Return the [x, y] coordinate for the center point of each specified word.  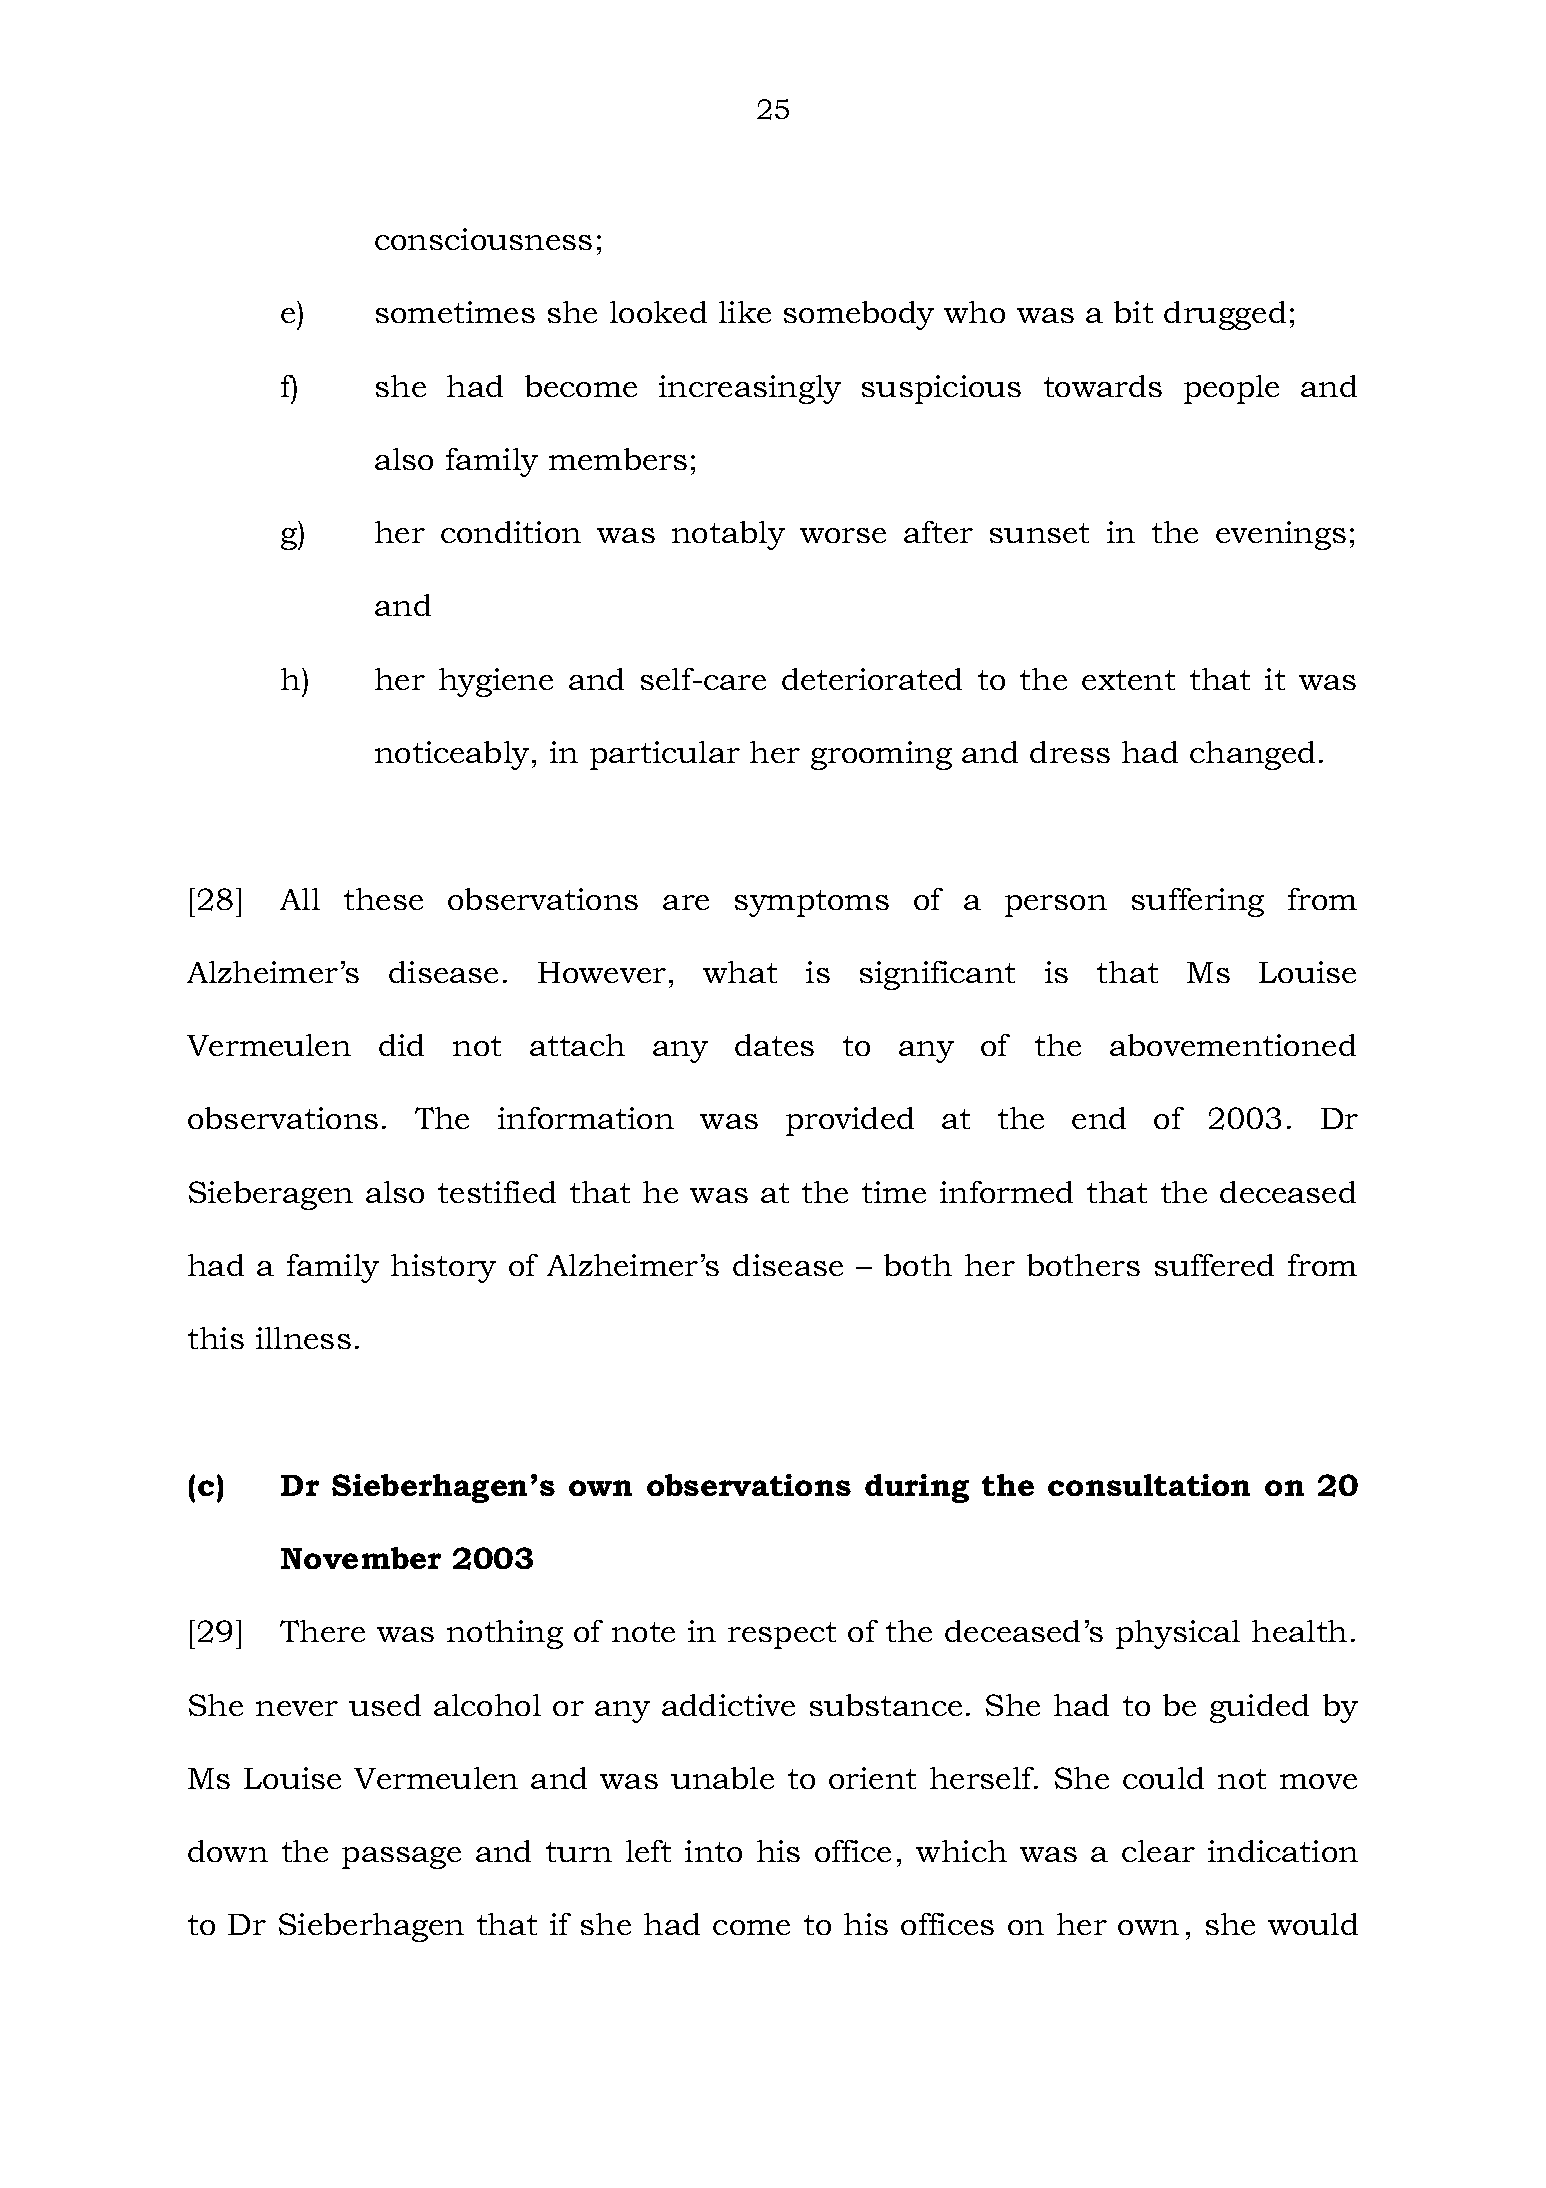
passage [401, 1858]
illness [303, 1338]
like [745, 312]
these [383, 899]
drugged [1225, 315]
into [713, 1851]
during [917, 1488]
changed [1252, 755]
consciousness [483, 239]
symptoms [812, 903]
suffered [1214, 1265]
